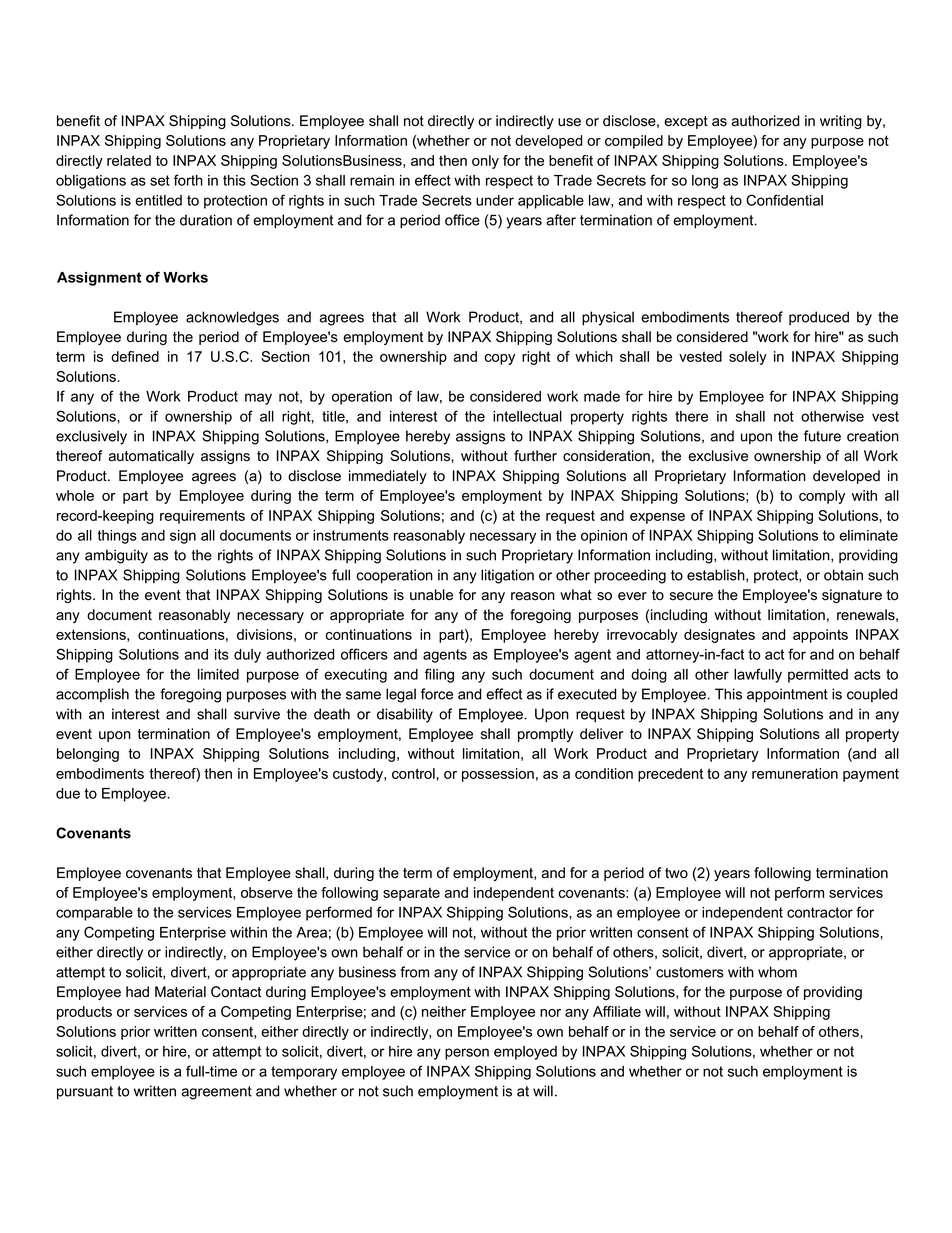  What do you see at coordinates (68, 793) in the screenshot?
I see `due` at bounding box center [68, 793].
